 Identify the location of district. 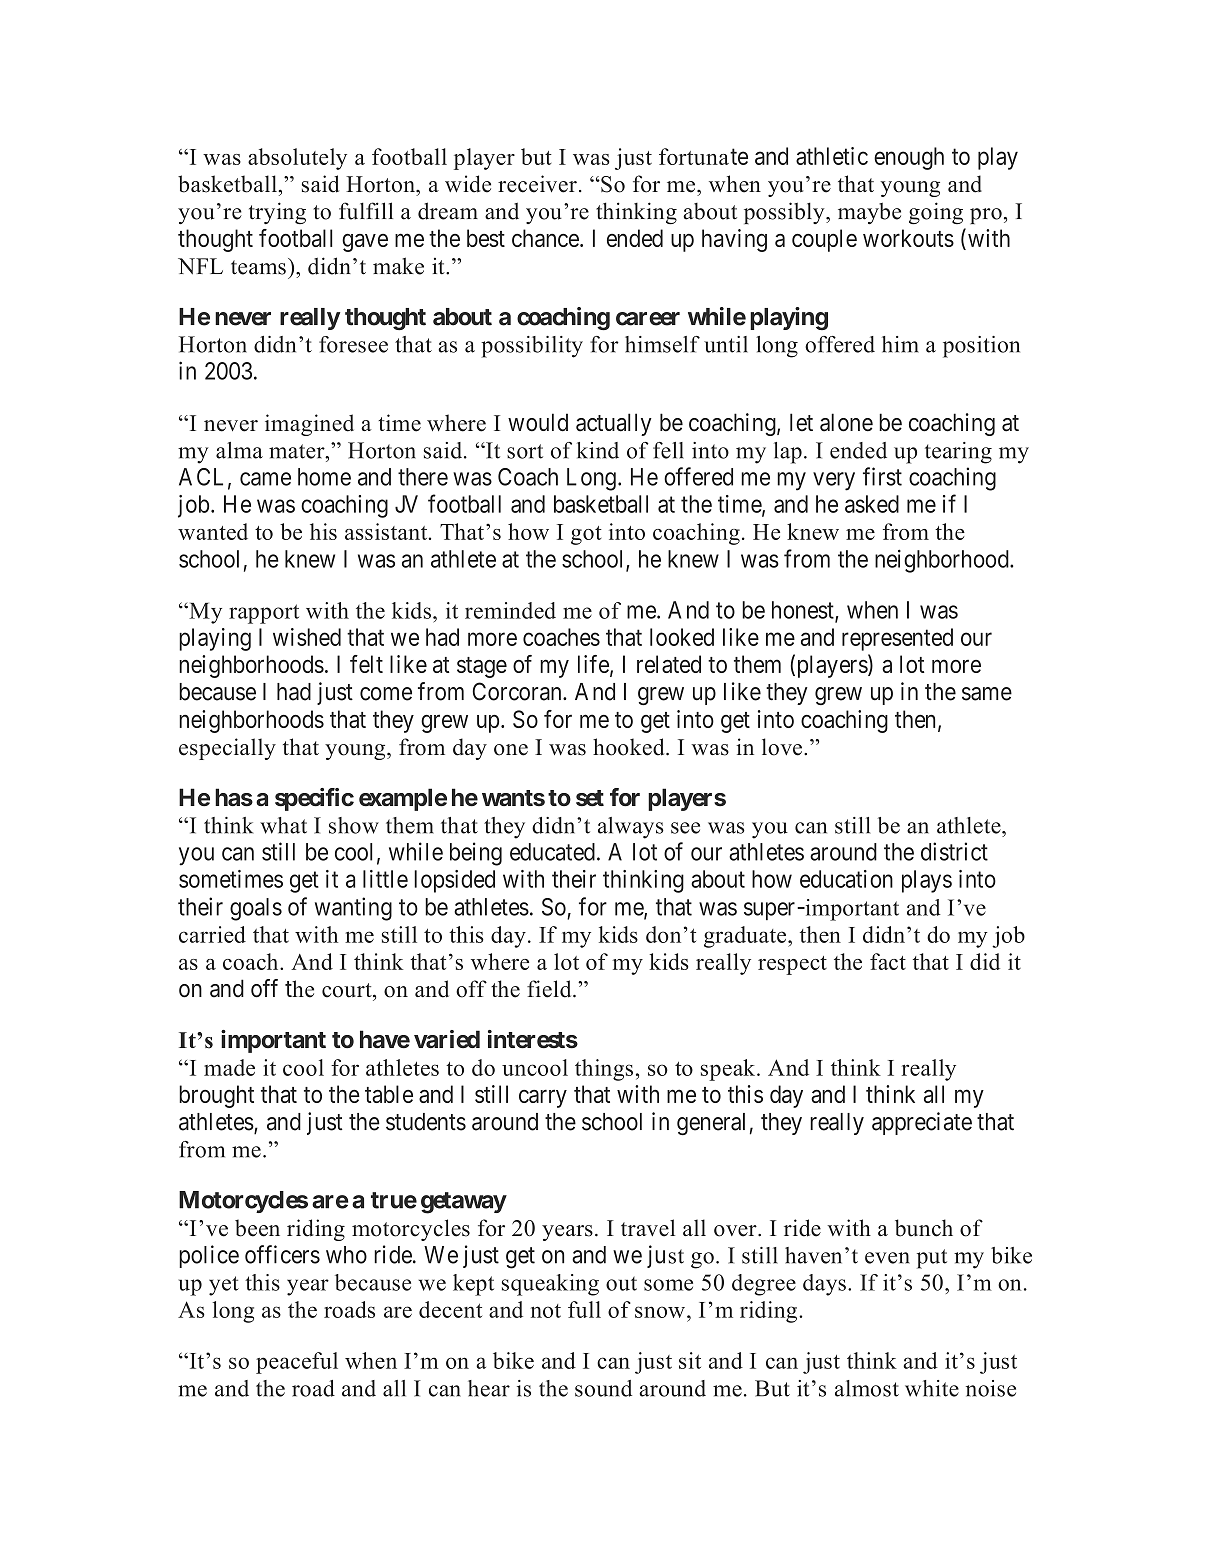
(954, 851).
